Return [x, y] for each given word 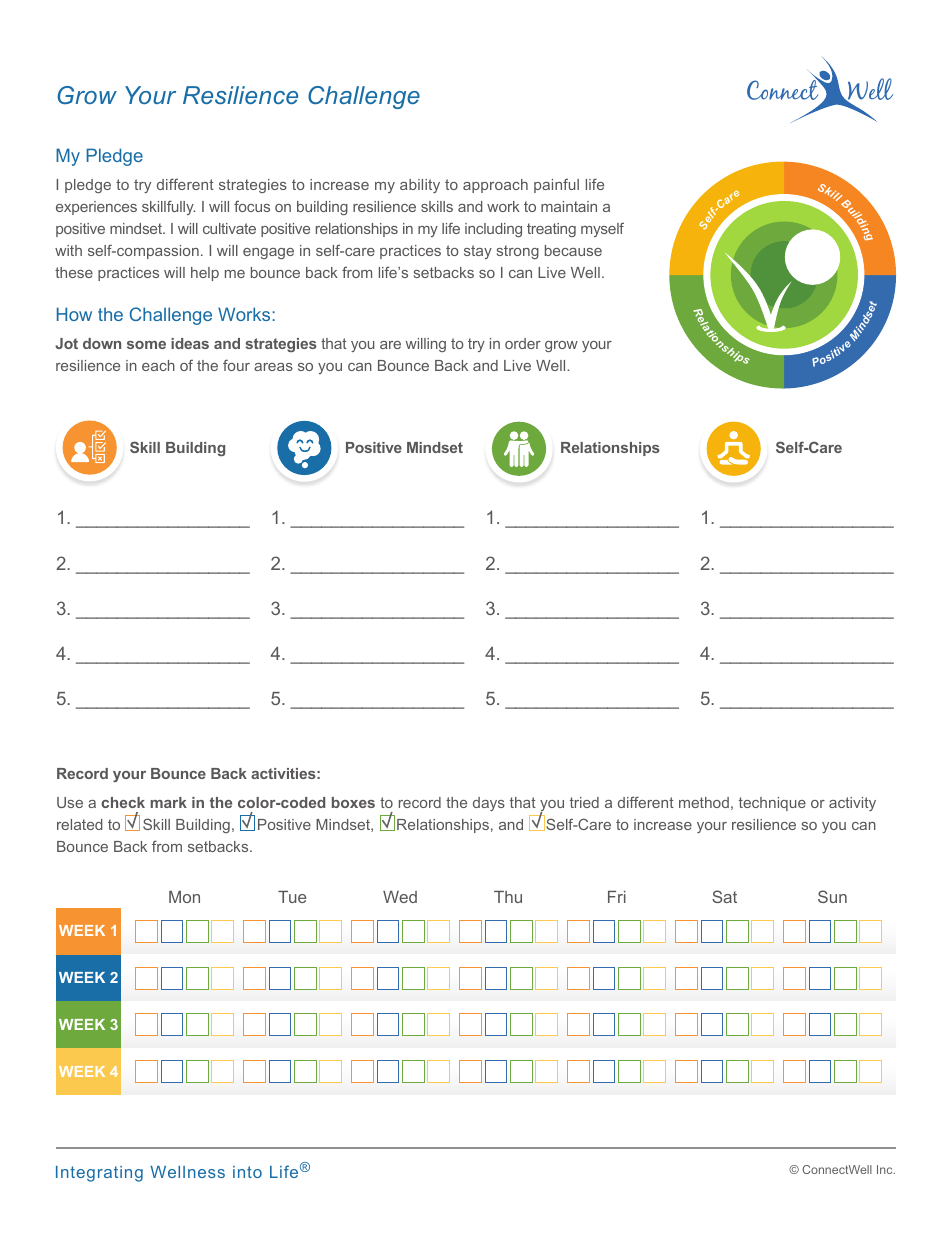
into [247, 1172]
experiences [96, 208]
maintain [569, 206]
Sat [724, 896]
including [493, 230]
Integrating [99, 1174]
